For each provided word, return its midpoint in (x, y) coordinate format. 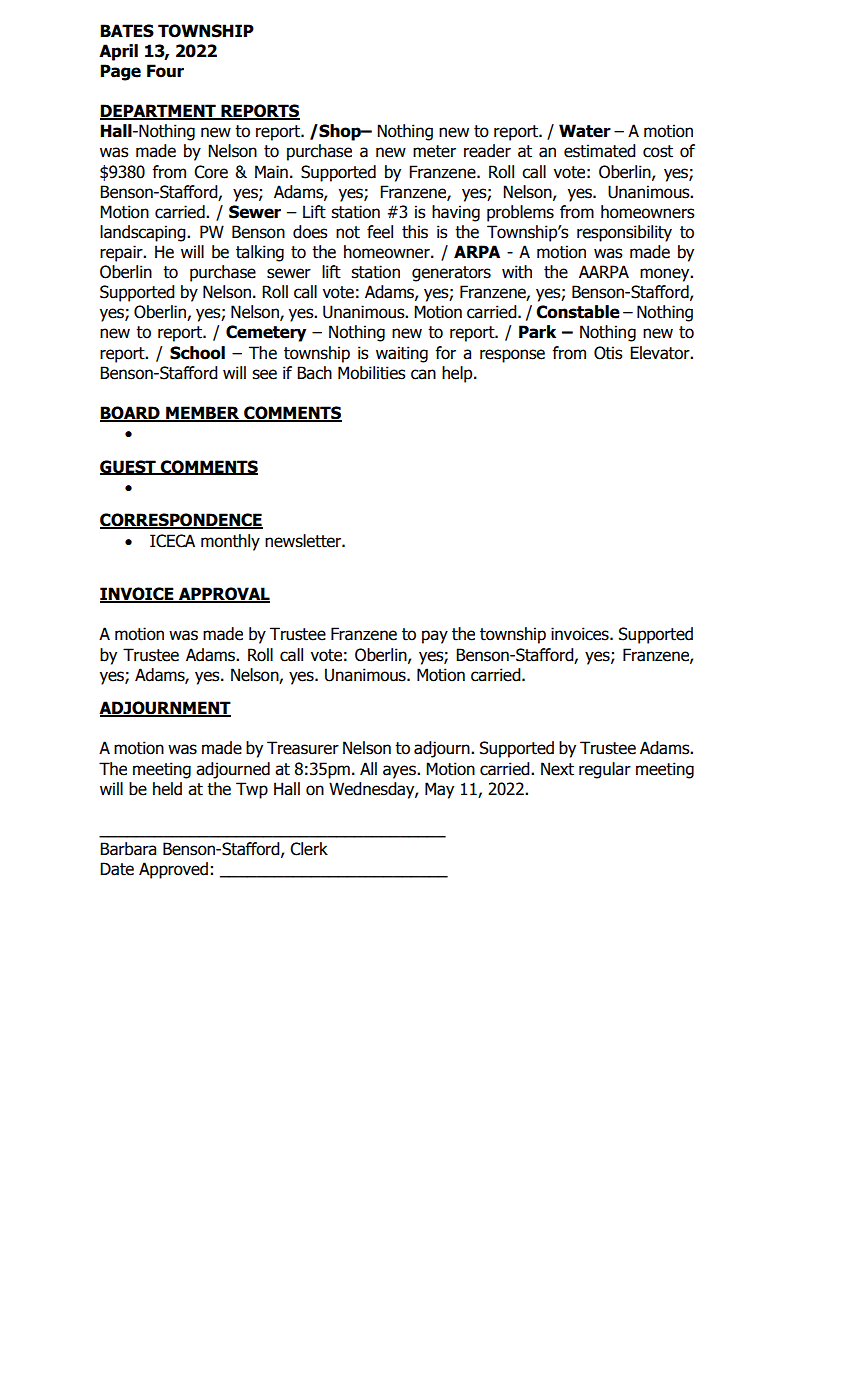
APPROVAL (223, 595)
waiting (402, 354)
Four (165, 71)
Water (585, 131)
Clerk (309, 849)
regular (605, 770)
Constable (578, 312)
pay (435, 637)
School (197, 353)
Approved (173, 870)
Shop (340, 132)
